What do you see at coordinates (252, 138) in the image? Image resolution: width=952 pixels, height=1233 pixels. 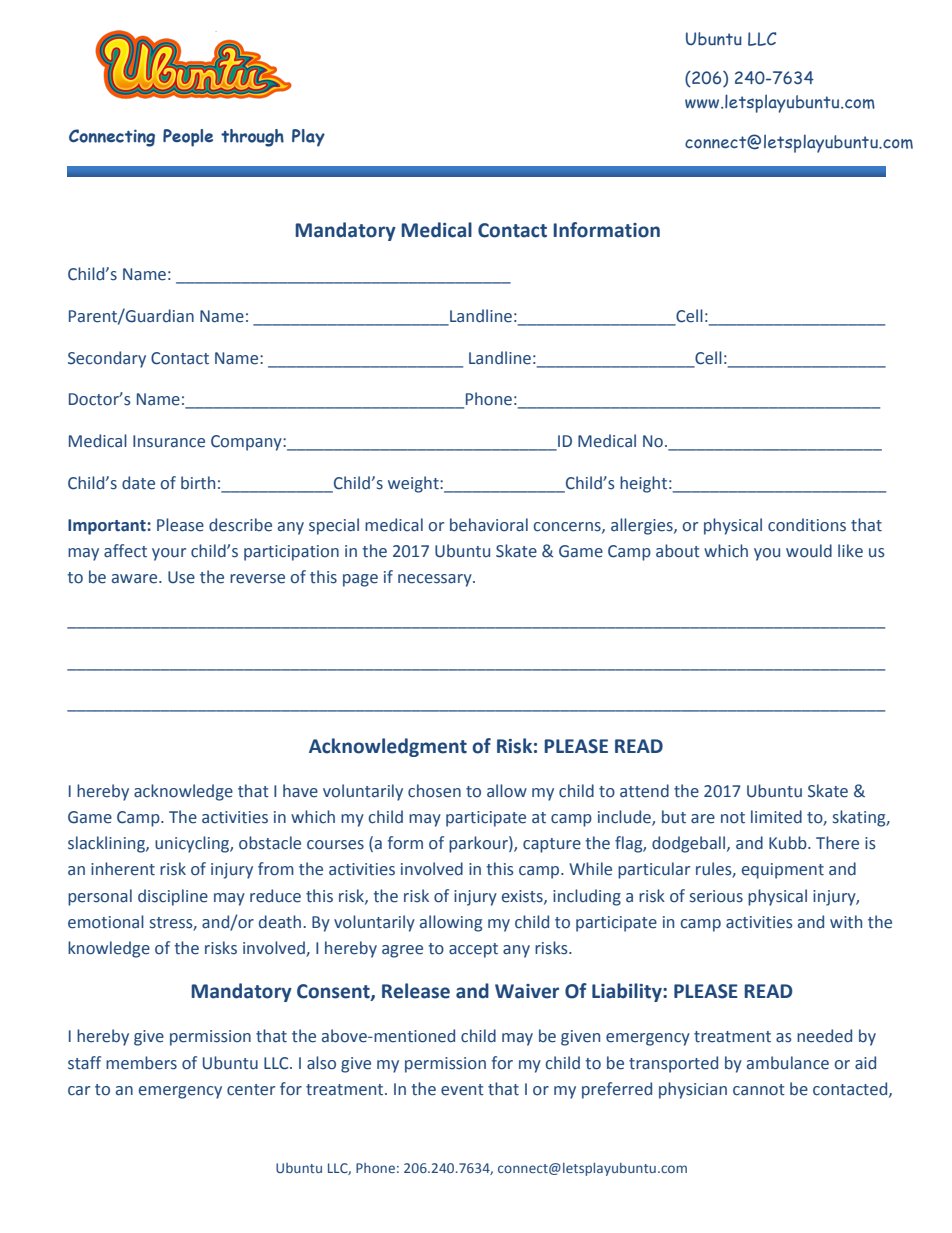 I see `through` at bounding box center [252, 138].
